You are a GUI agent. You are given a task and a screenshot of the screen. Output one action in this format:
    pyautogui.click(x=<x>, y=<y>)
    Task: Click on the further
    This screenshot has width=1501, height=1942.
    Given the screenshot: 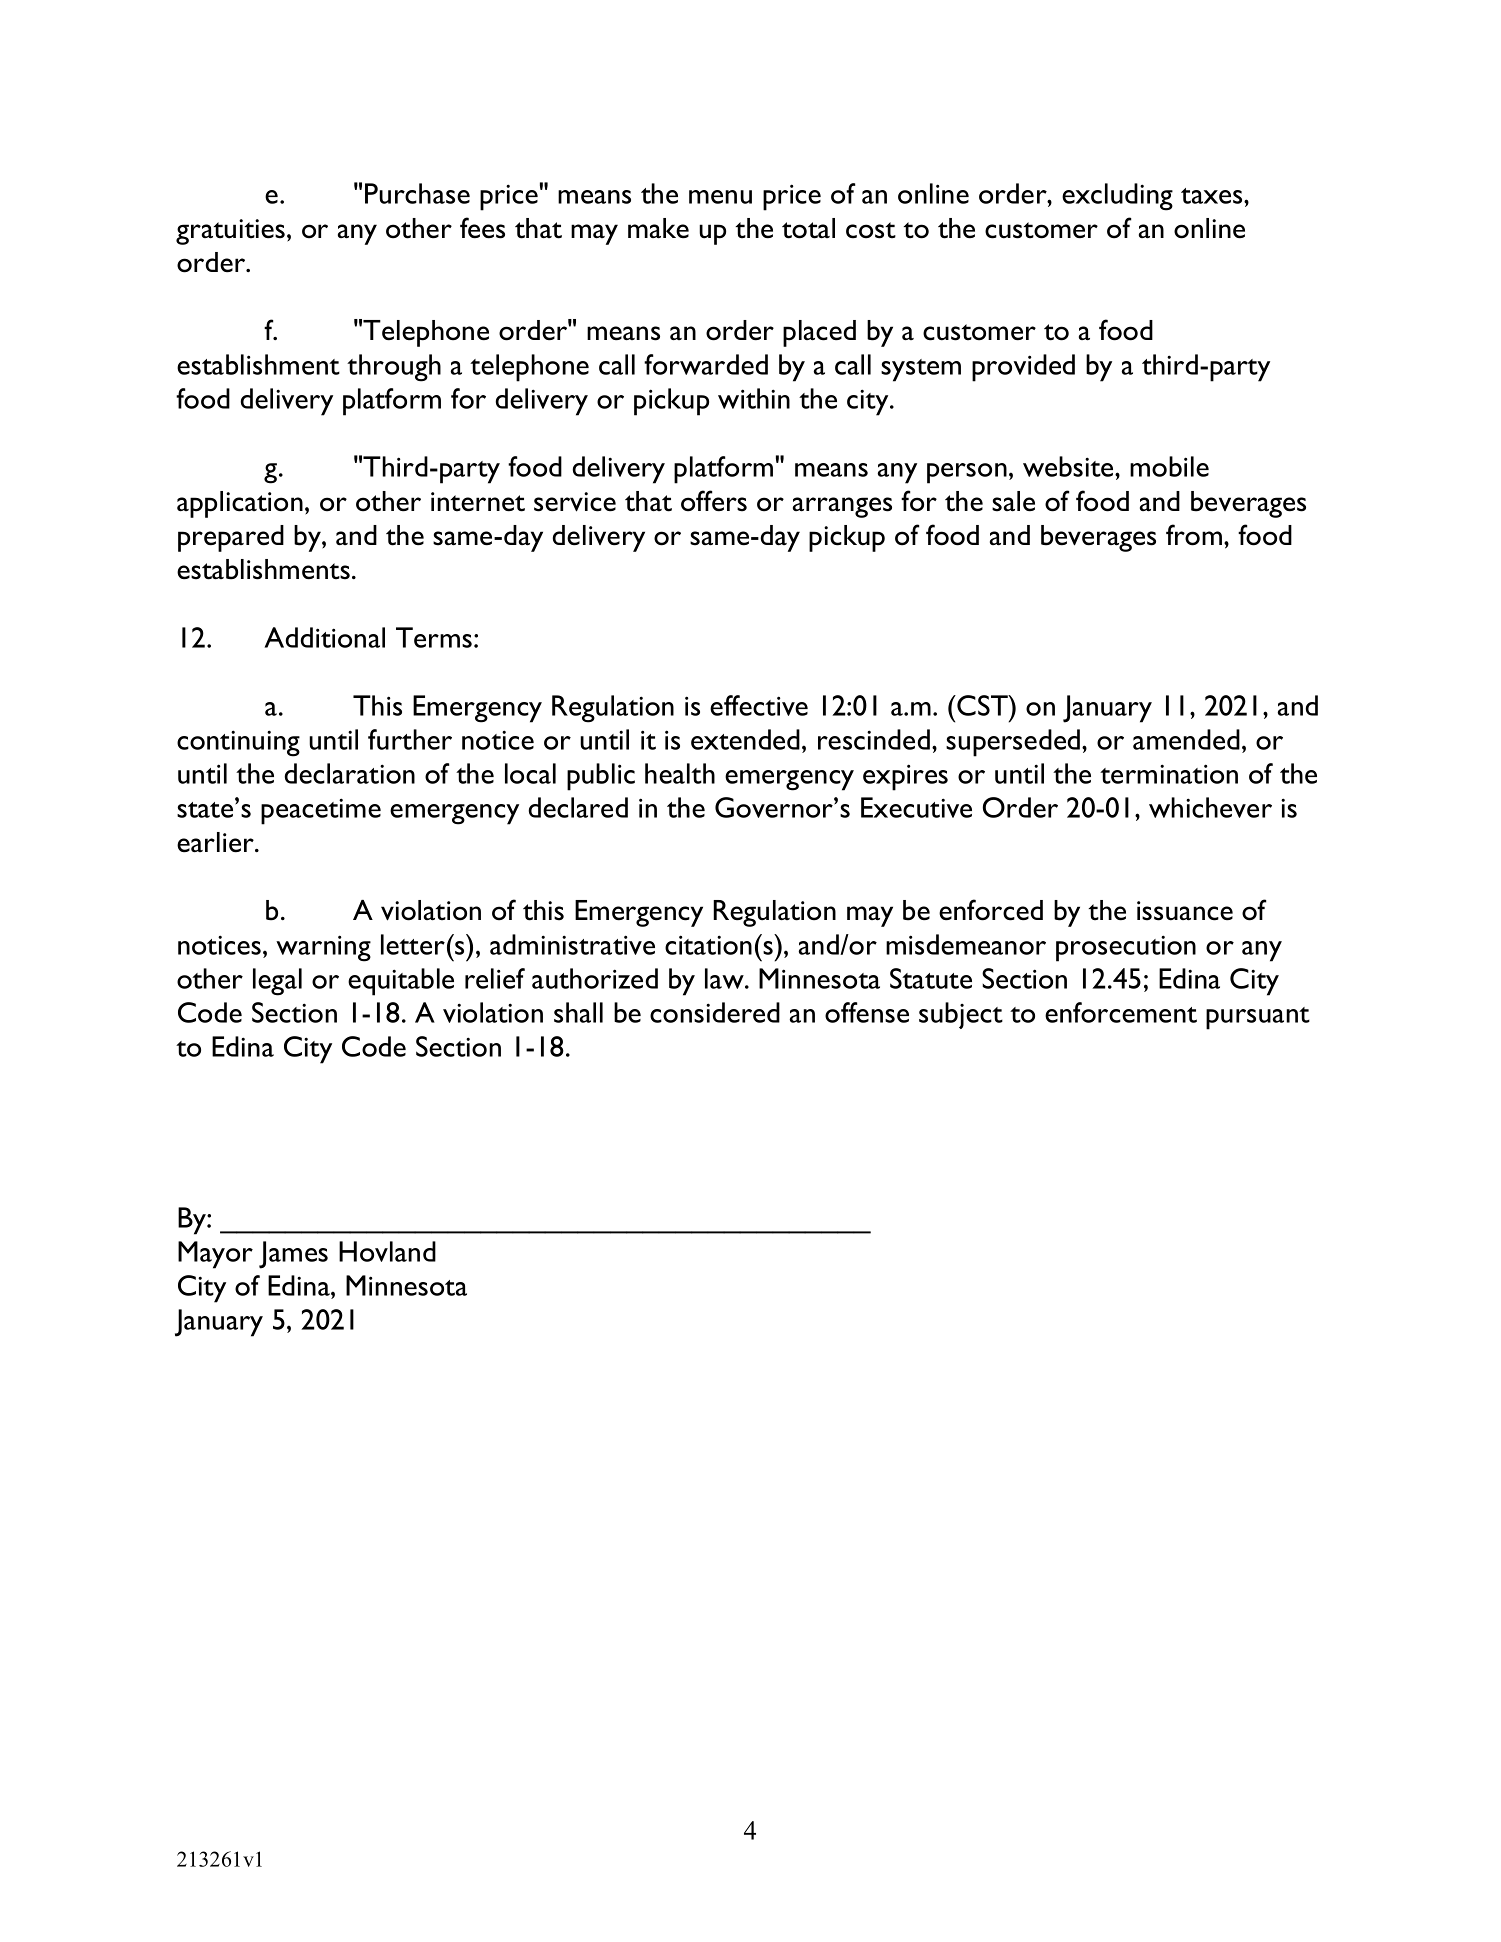 What is the action you would take?
    pyautogui.click(x=410, y=739)
